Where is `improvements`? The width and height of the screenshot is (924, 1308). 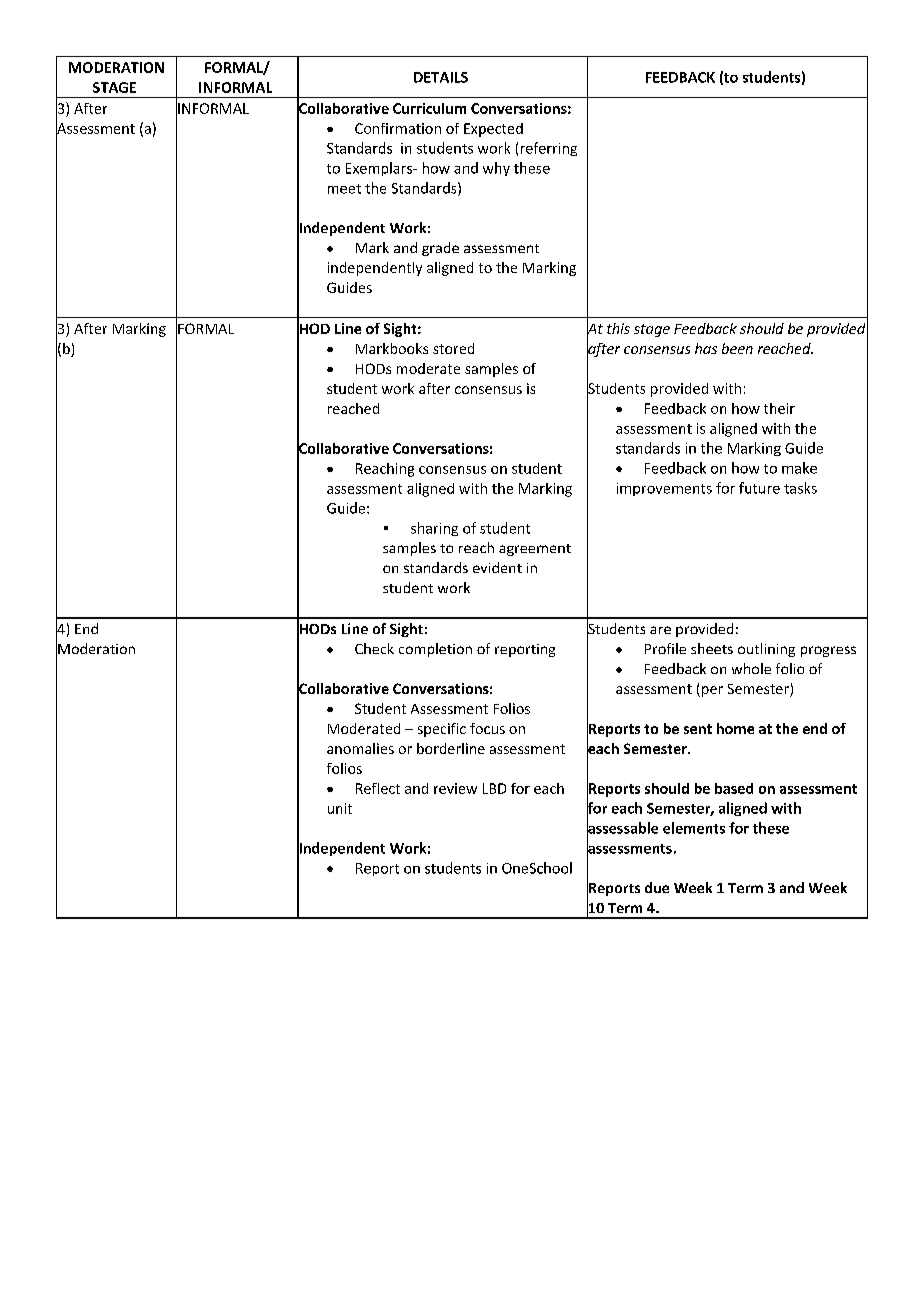
improvements is located at coordinates (664, 489).
